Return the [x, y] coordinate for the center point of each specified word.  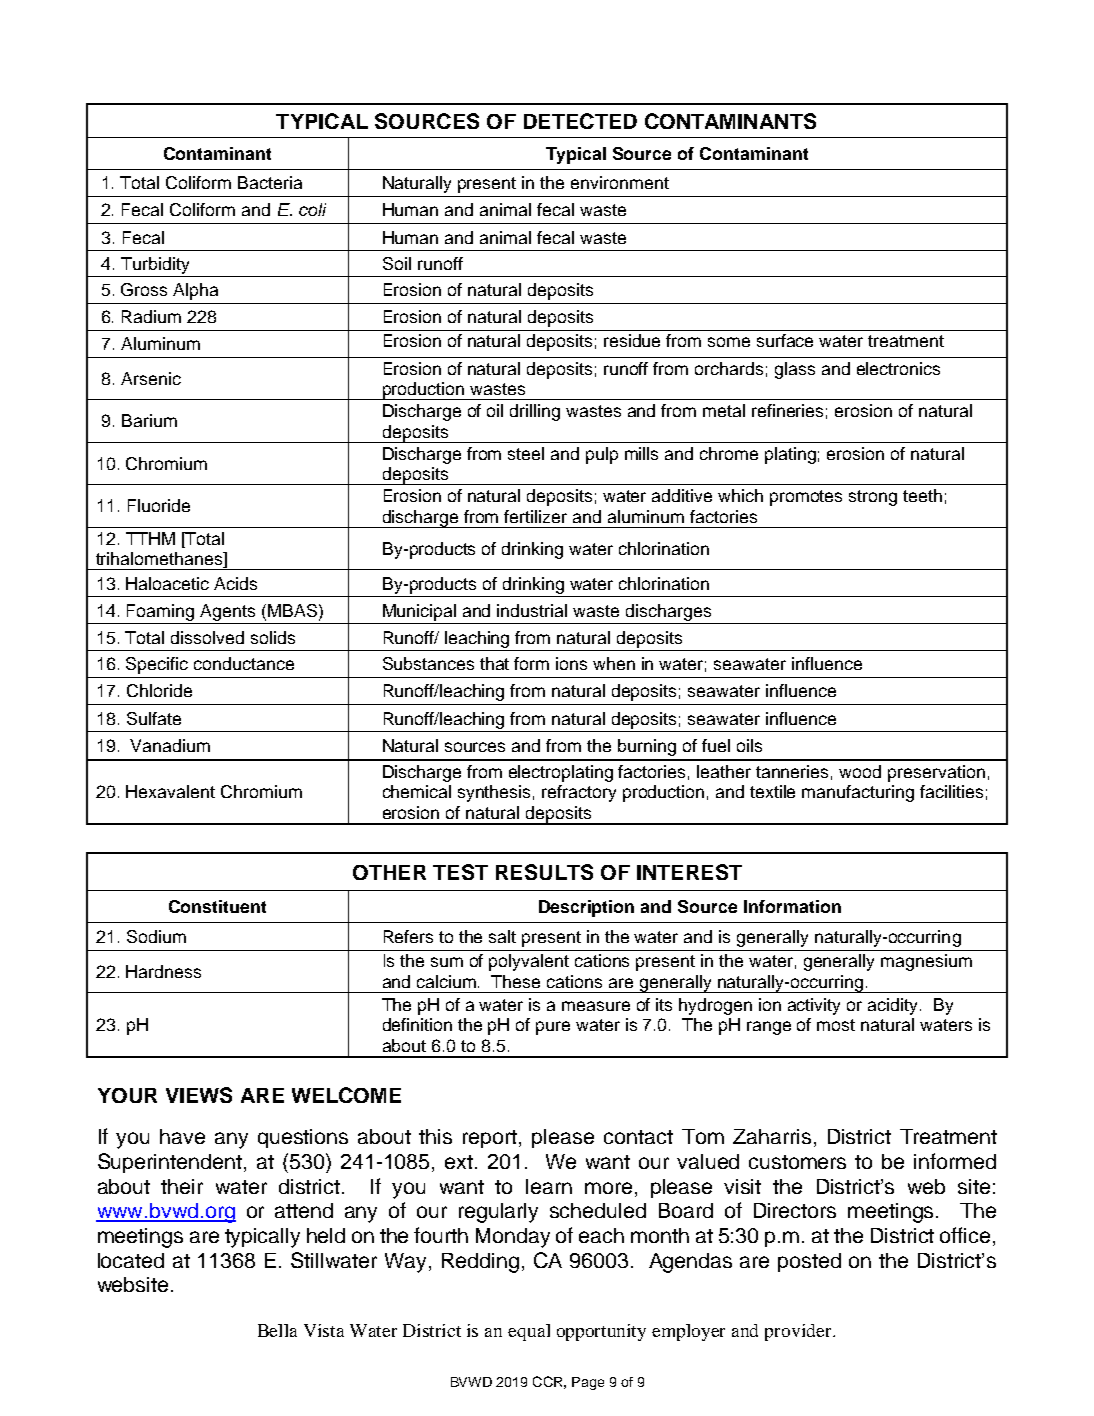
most [836, 1025]
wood [860, 771]
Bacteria [270, 182]
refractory [579, 793]
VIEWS [199, 1095]
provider [799, 1332]
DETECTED [580, 121]
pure [553, 1028]
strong [873, 498]
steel [526, 453]
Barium [149, 420]
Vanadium [170, 745]
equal [529, 1332]
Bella [277, 1330]
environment [620, 182]
